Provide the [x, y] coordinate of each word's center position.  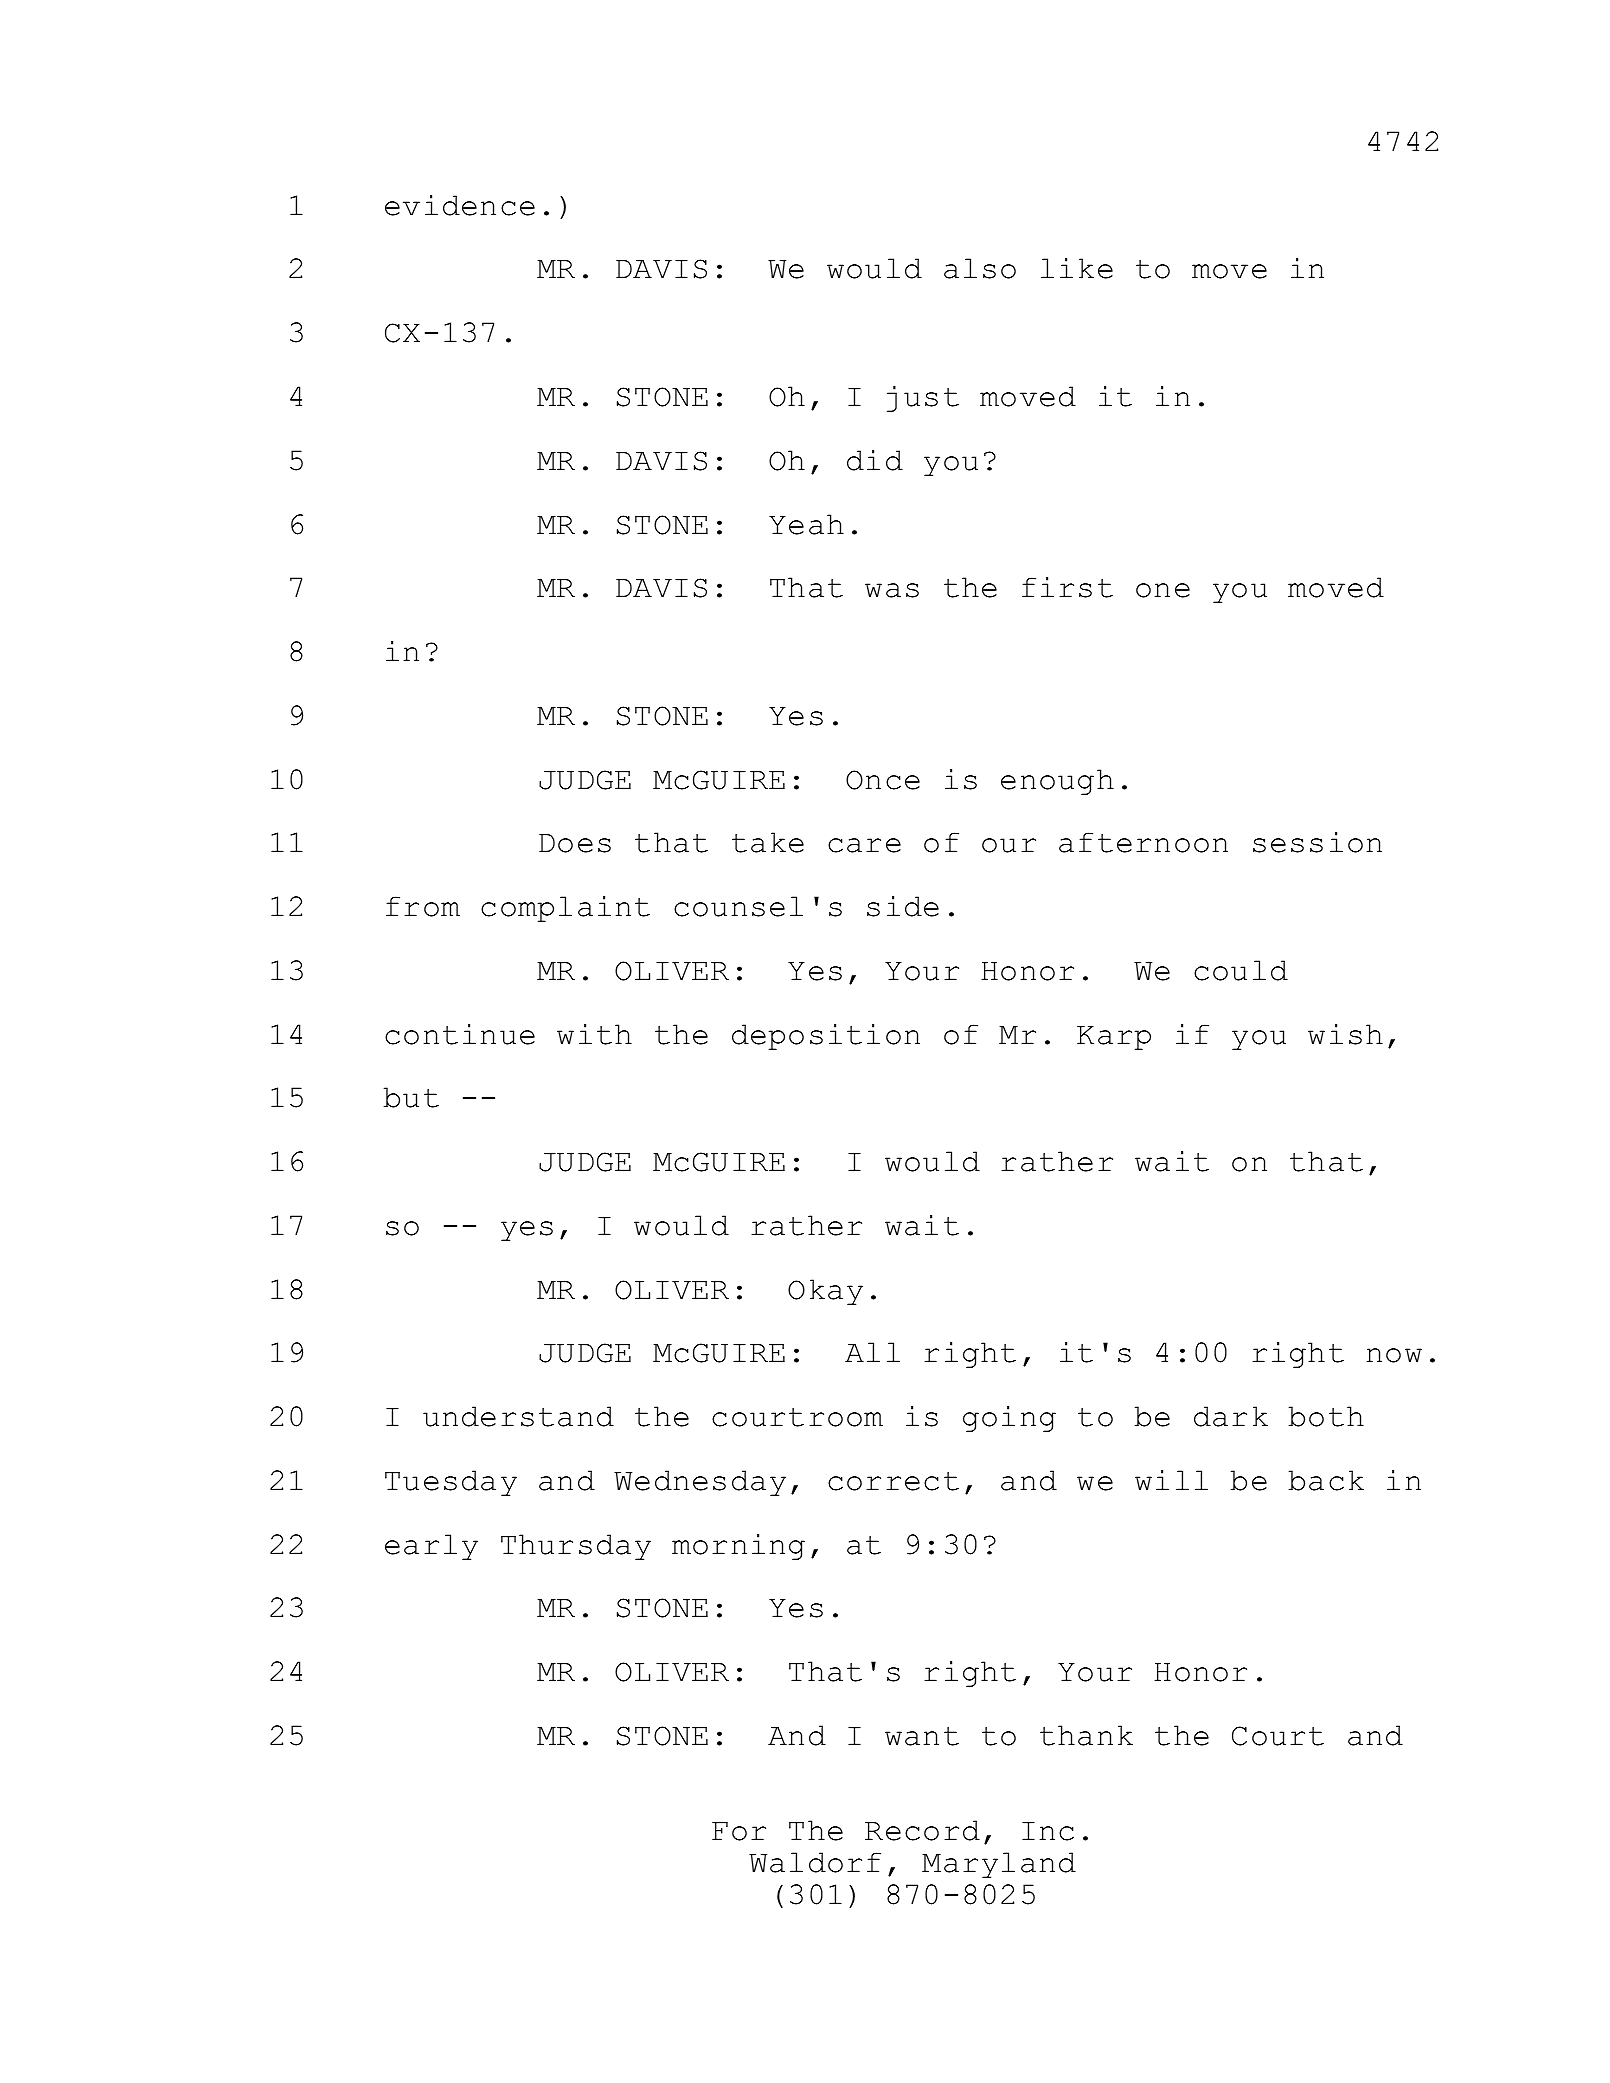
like [1077, 268]
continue [460, 1034]
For [739, 1831]
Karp [1114, 1038]
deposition [826, 1037]
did [875, 460]
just [923, 399]
